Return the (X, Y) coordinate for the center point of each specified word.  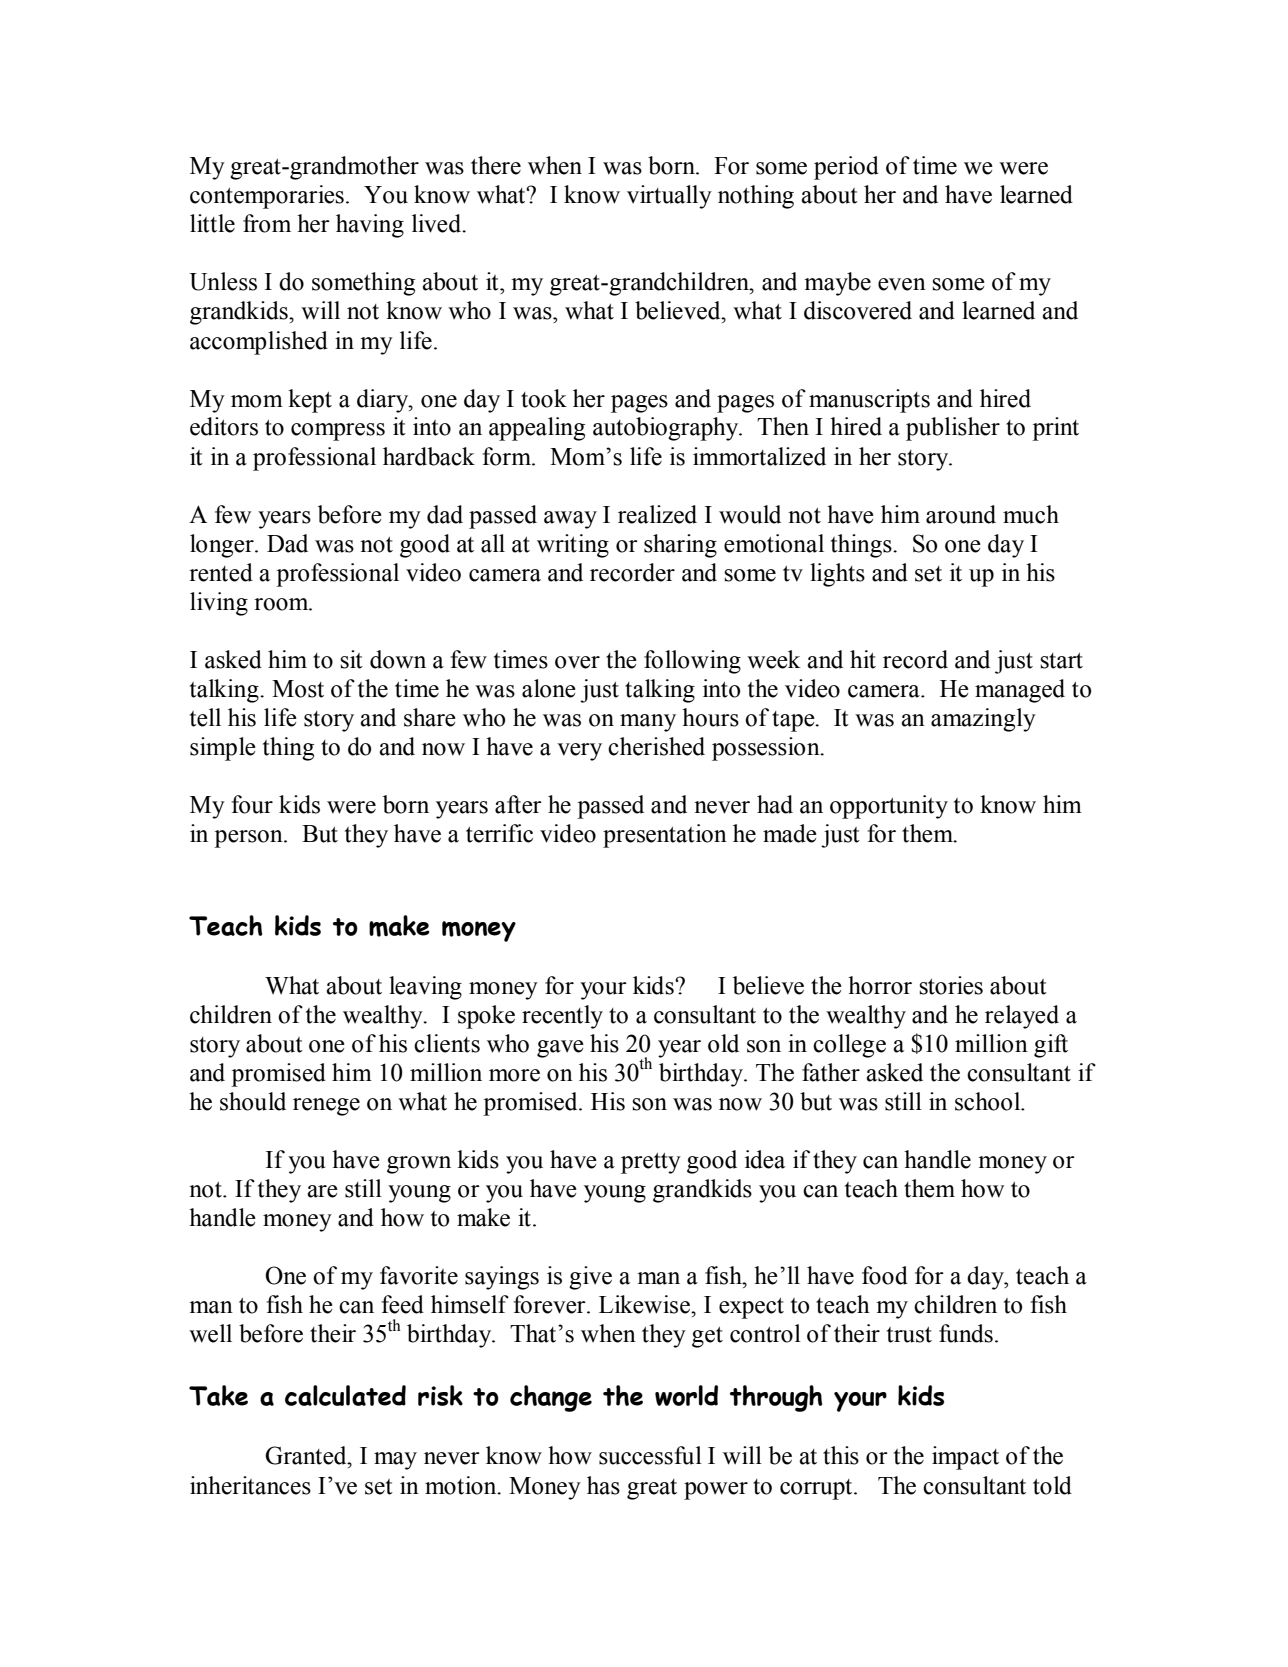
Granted (307, 1455)
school (989, 1101)
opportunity (889, 807)
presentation (665, 836)
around (961, 514)
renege (326, 1107)
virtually (669, 197)
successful (650, 1455)
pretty (651, 1163)
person (249, 839)
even (902, 284)
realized (657, 514)
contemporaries (267, 197)
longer (223, 546)
